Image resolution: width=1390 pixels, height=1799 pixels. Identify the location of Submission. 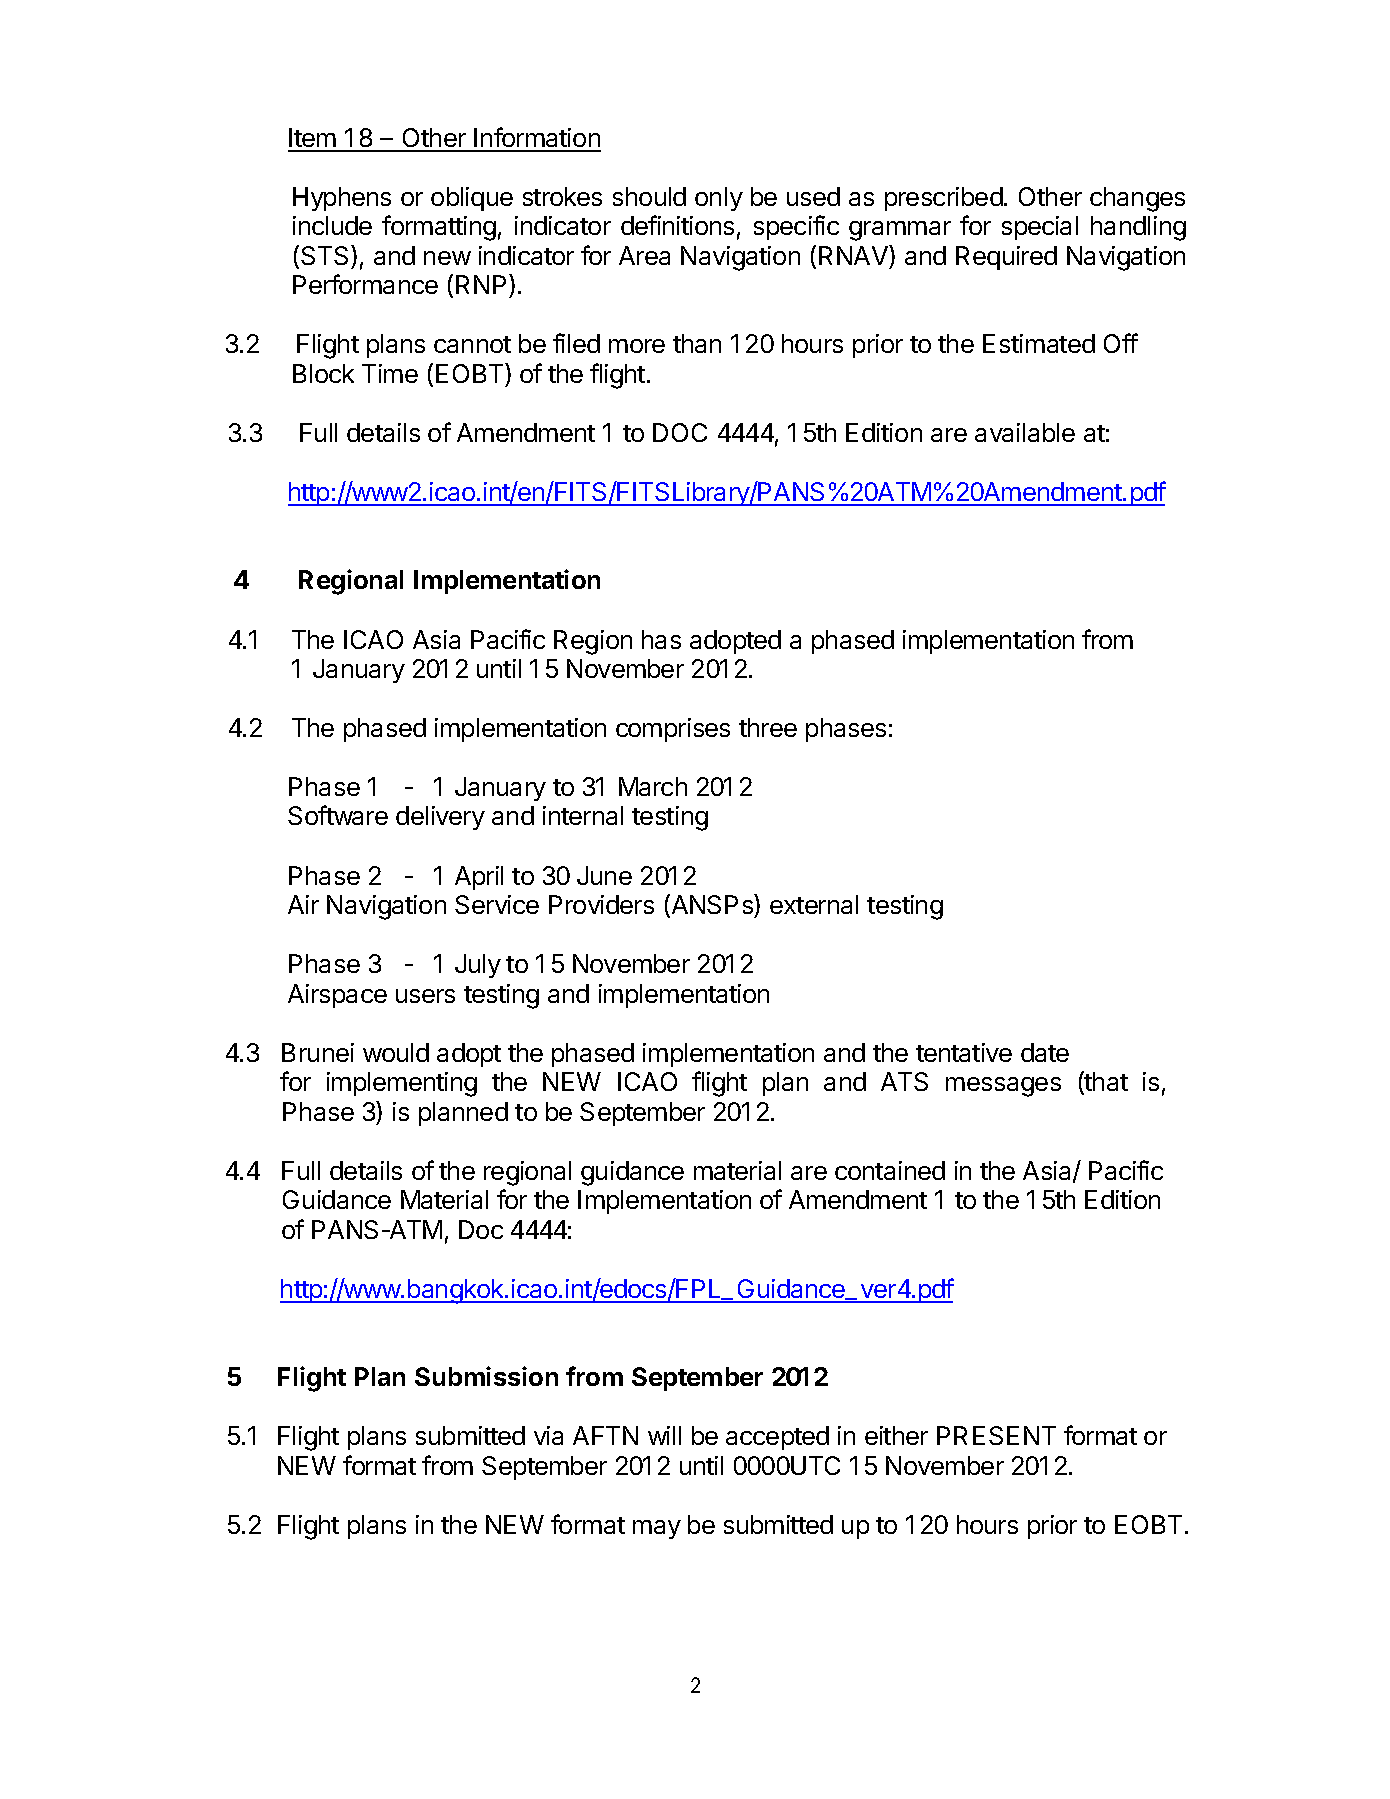
(486, 1376).
